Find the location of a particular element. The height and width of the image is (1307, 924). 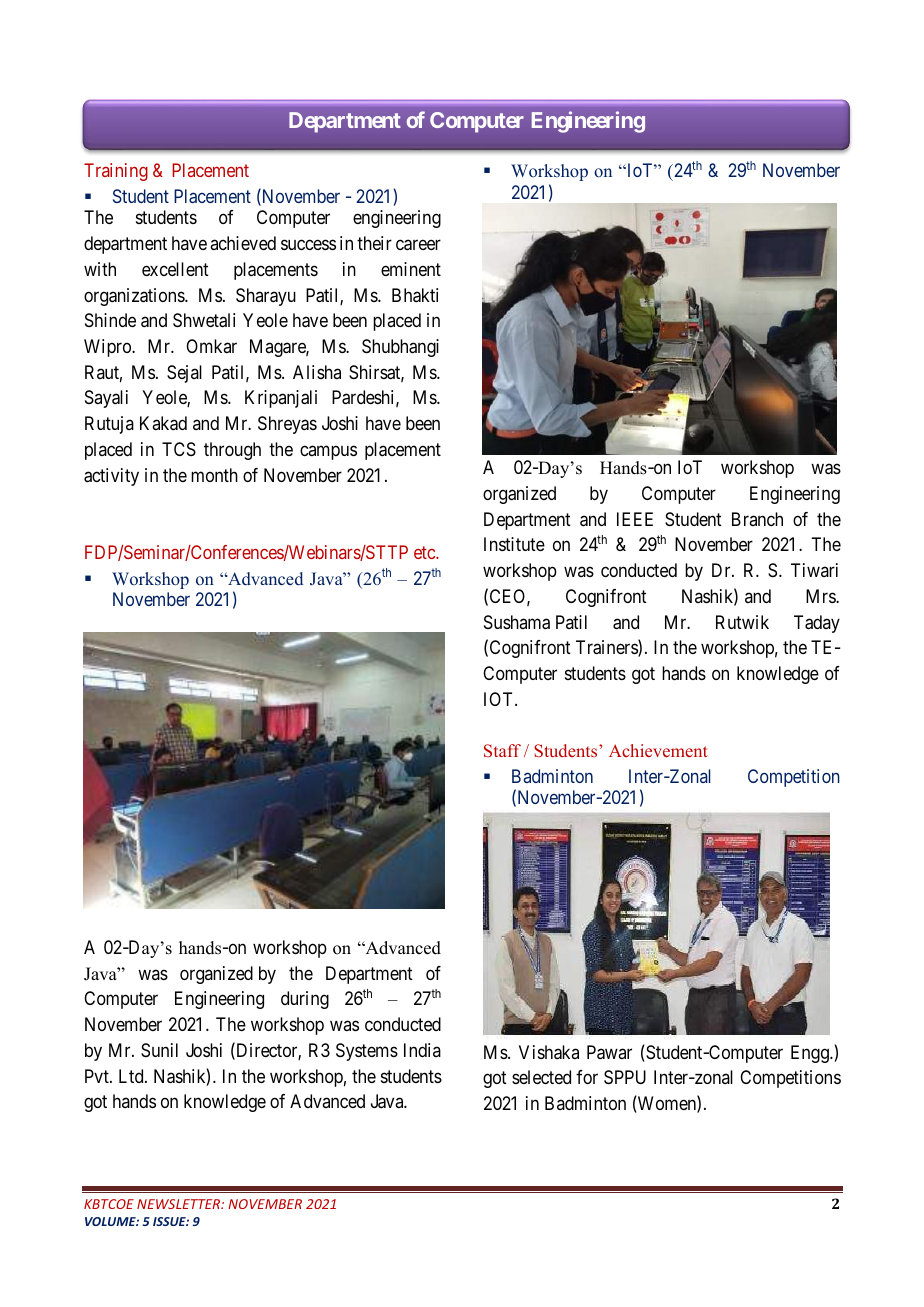

eminent is located at coordinates (411, 269).
